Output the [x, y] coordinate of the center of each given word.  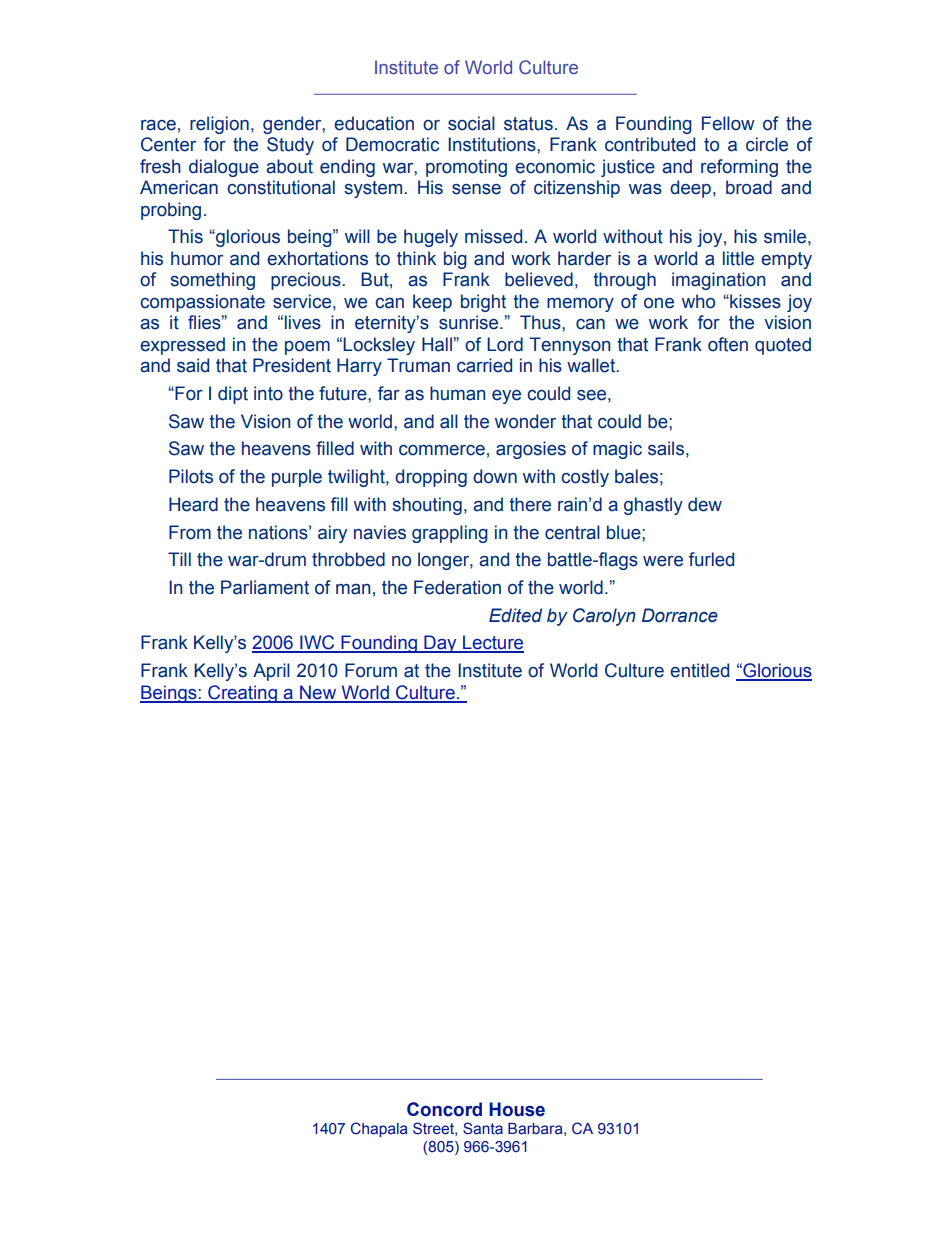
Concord [444, 1109]
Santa [483, 1128]
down [495, 476]
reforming [739, 168]
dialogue [224, 168]
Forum [371, 670]
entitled [699, 670]
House [517, 1109]
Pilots [191, 476]
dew [705, 504]
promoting [466, 168]
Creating [242, 694]
